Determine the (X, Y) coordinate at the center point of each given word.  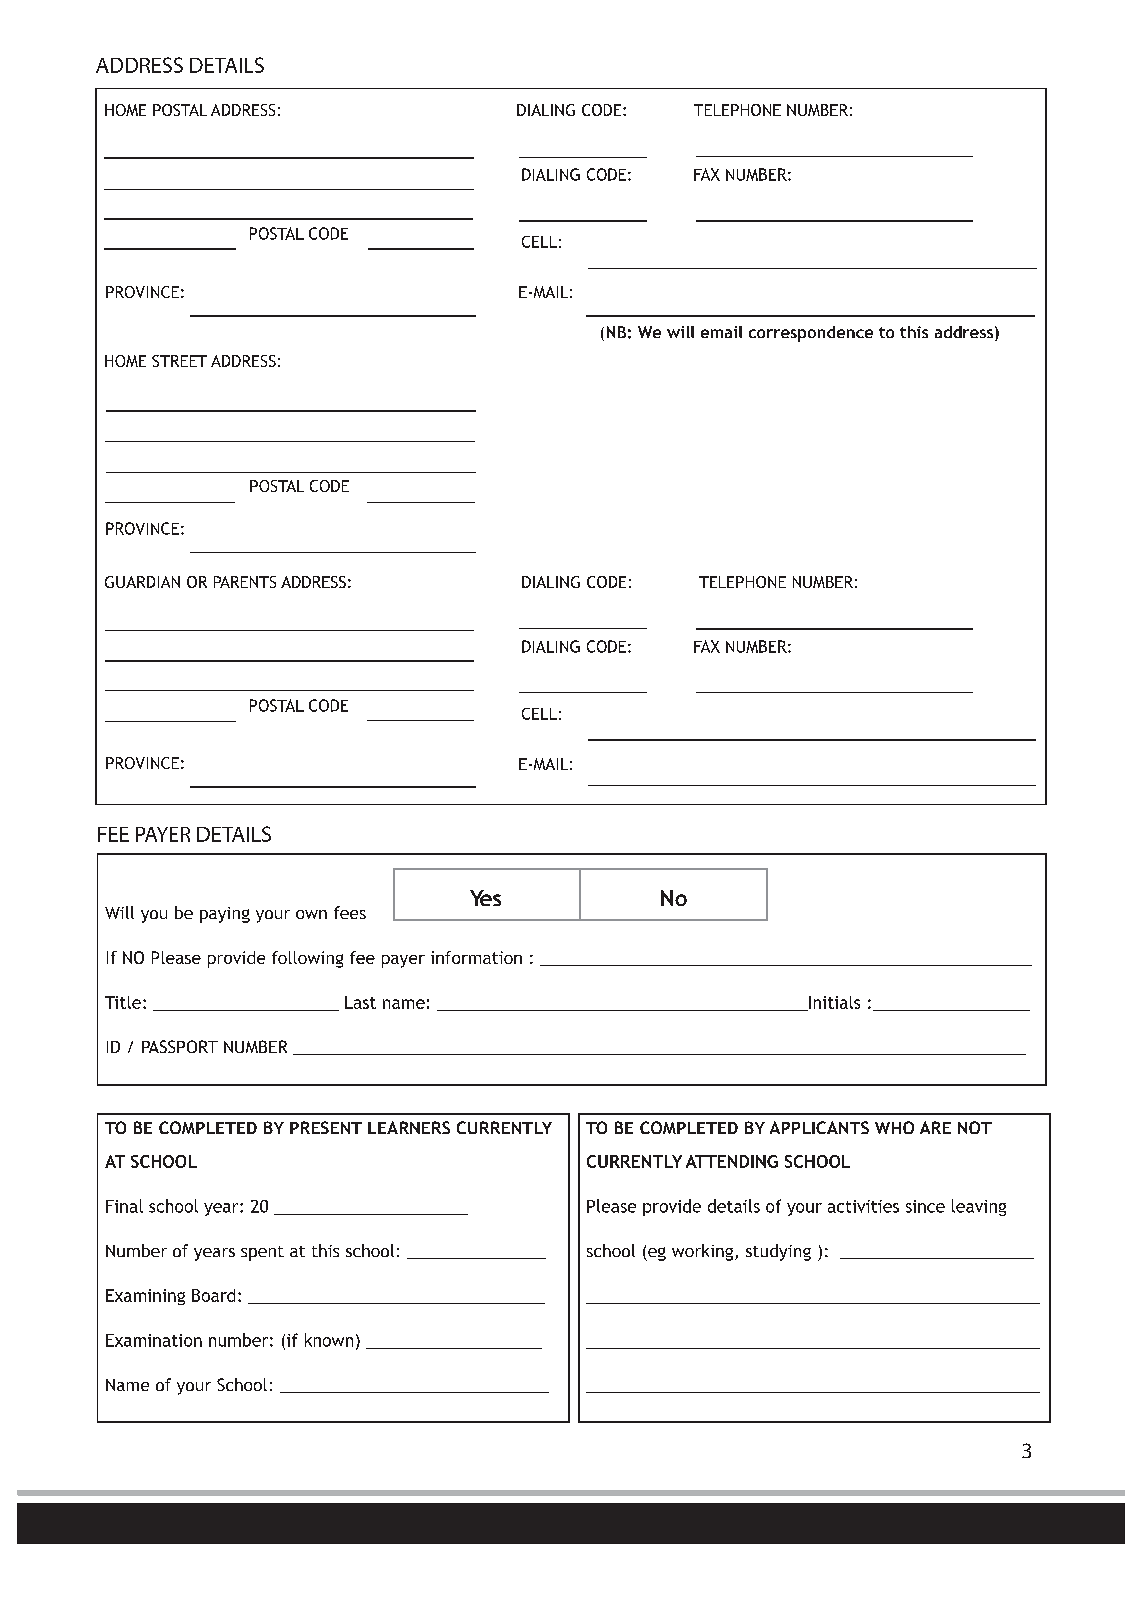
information (476, 957)
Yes (485, 898)
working (704, 1252)
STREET (179, 361)
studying (778, 1252)
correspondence (811, 334)
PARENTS (245, 582)
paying (225, 915)
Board (213, 1295)
